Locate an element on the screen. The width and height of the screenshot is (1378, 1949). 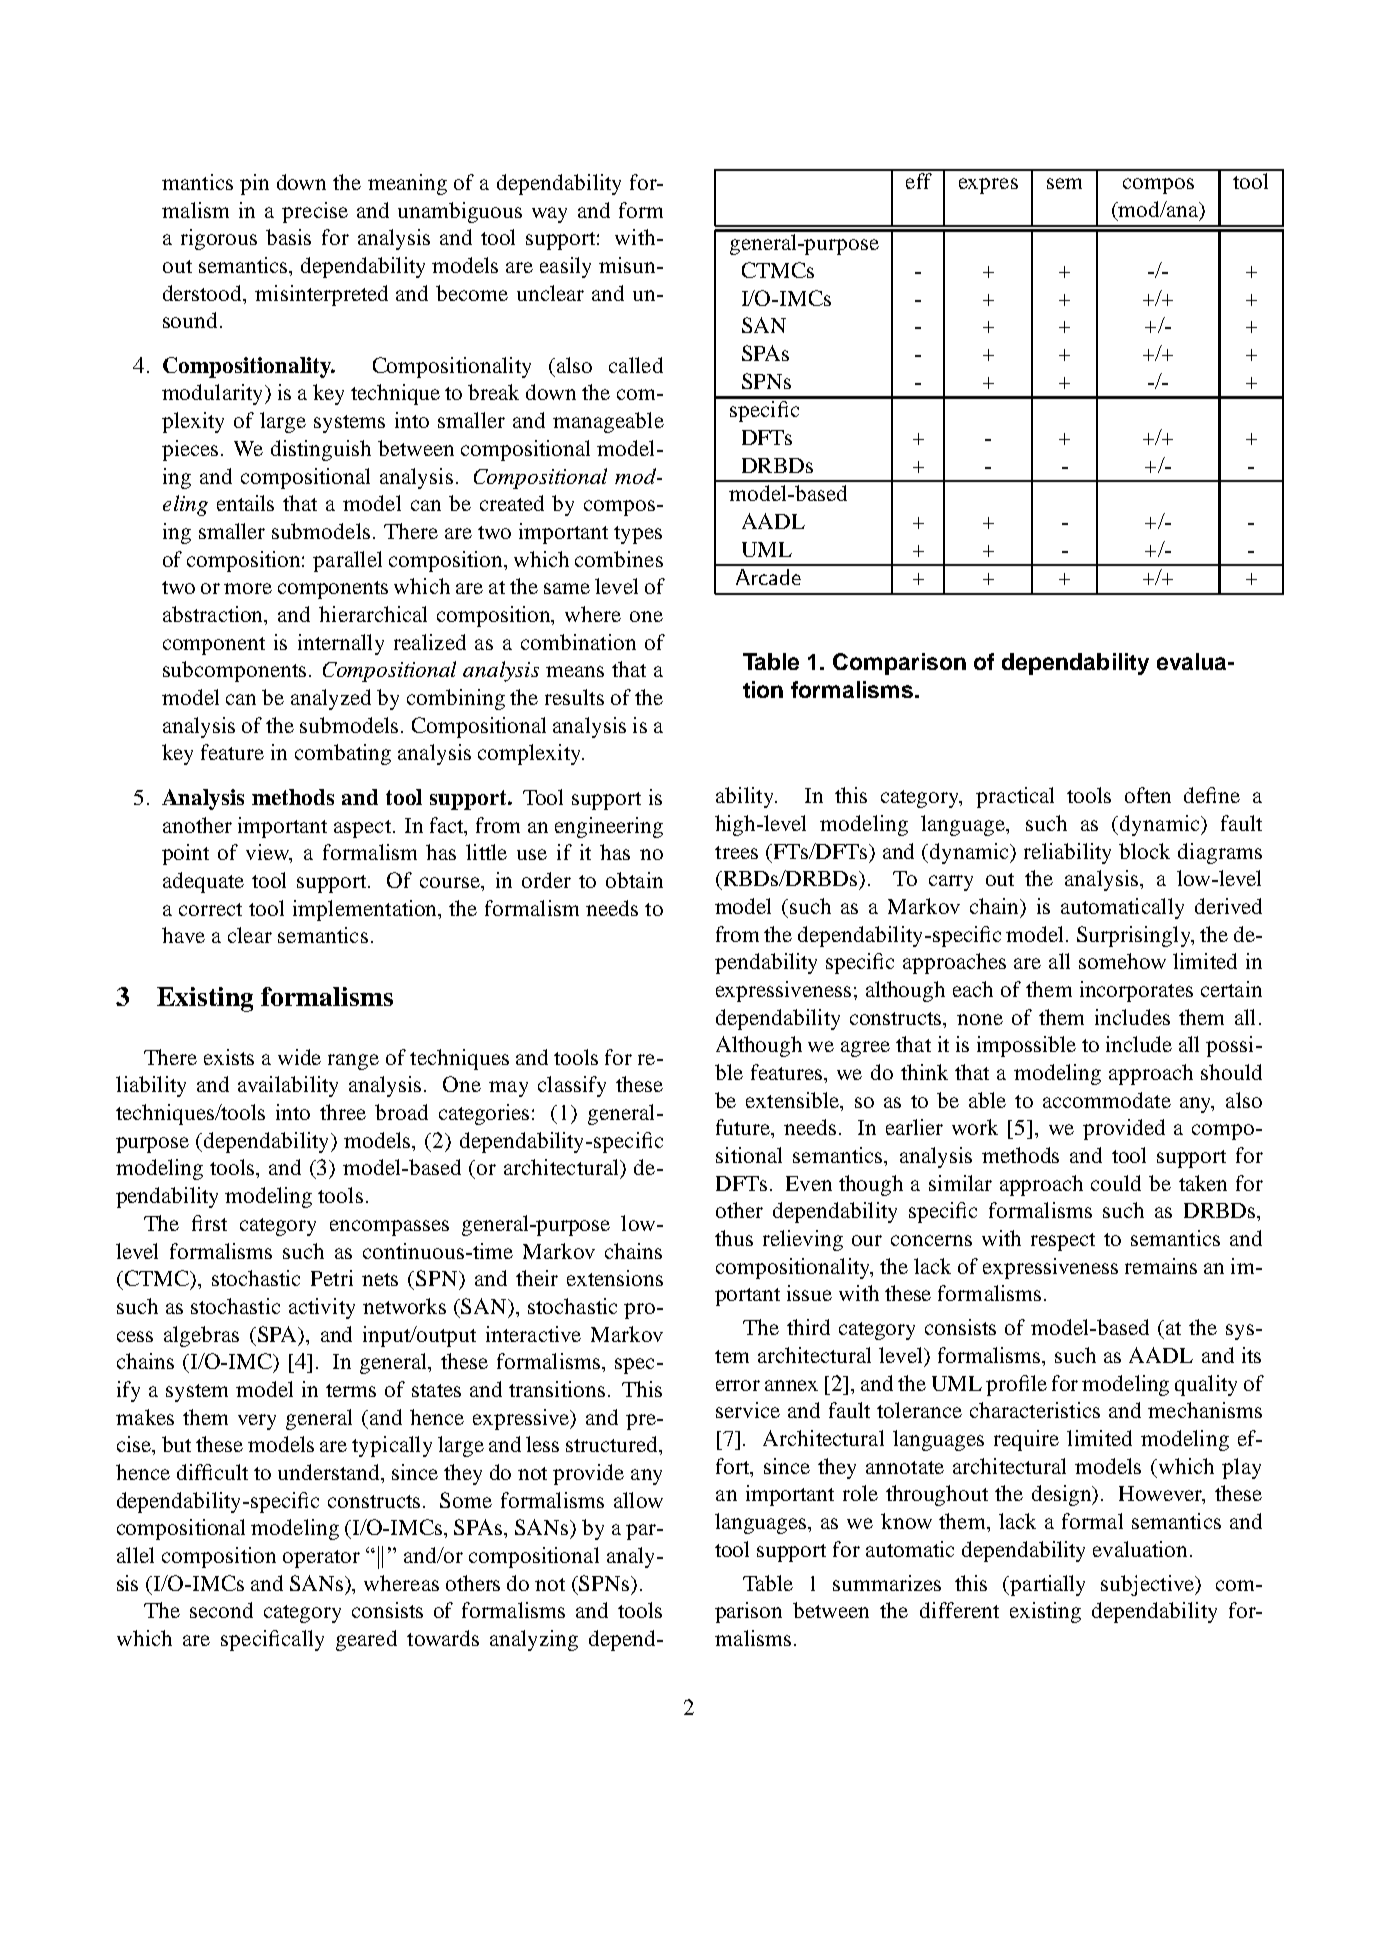
called is located at coordinates (636, 365).
